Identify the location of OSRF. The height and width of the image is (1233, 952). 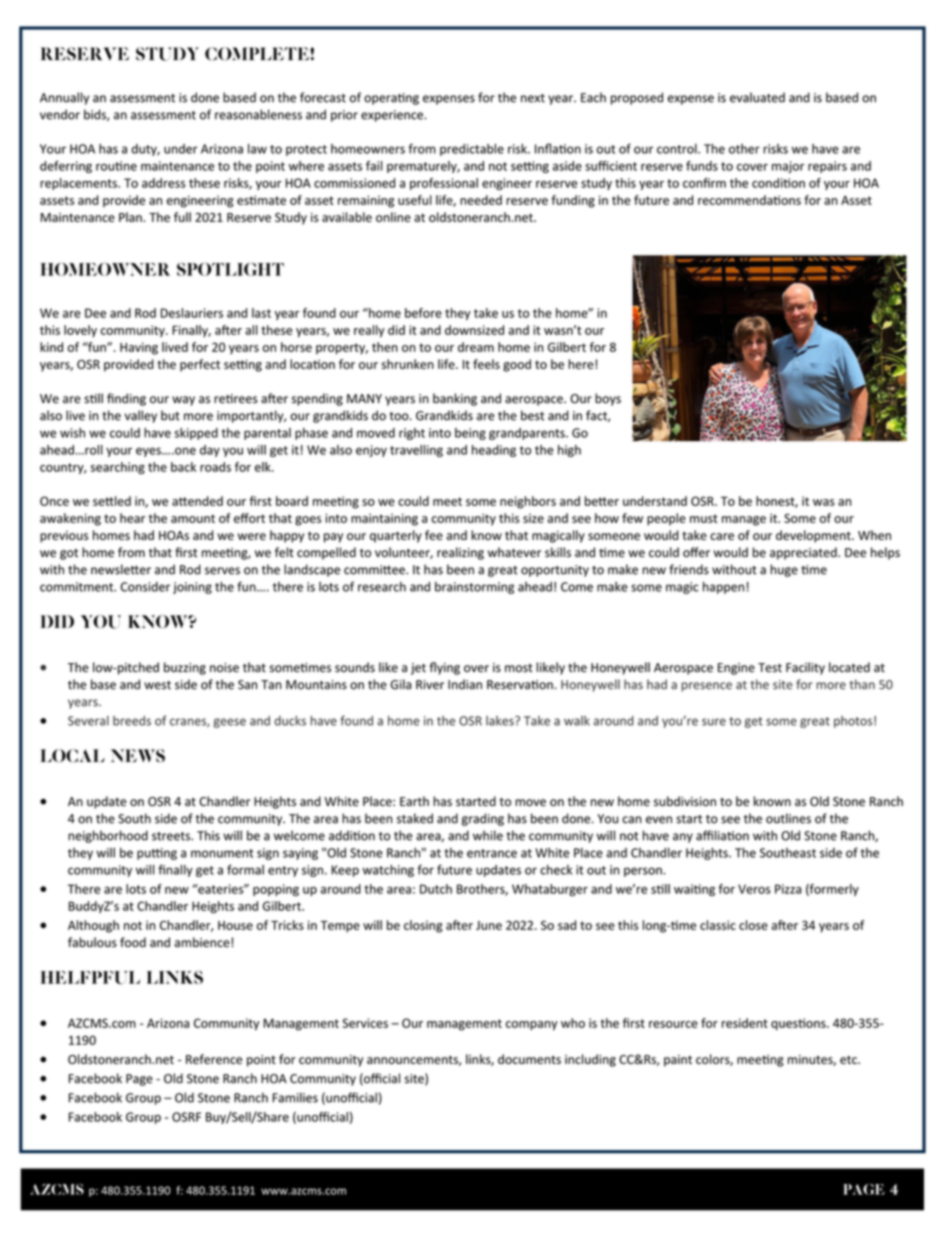
(186, 1117).
